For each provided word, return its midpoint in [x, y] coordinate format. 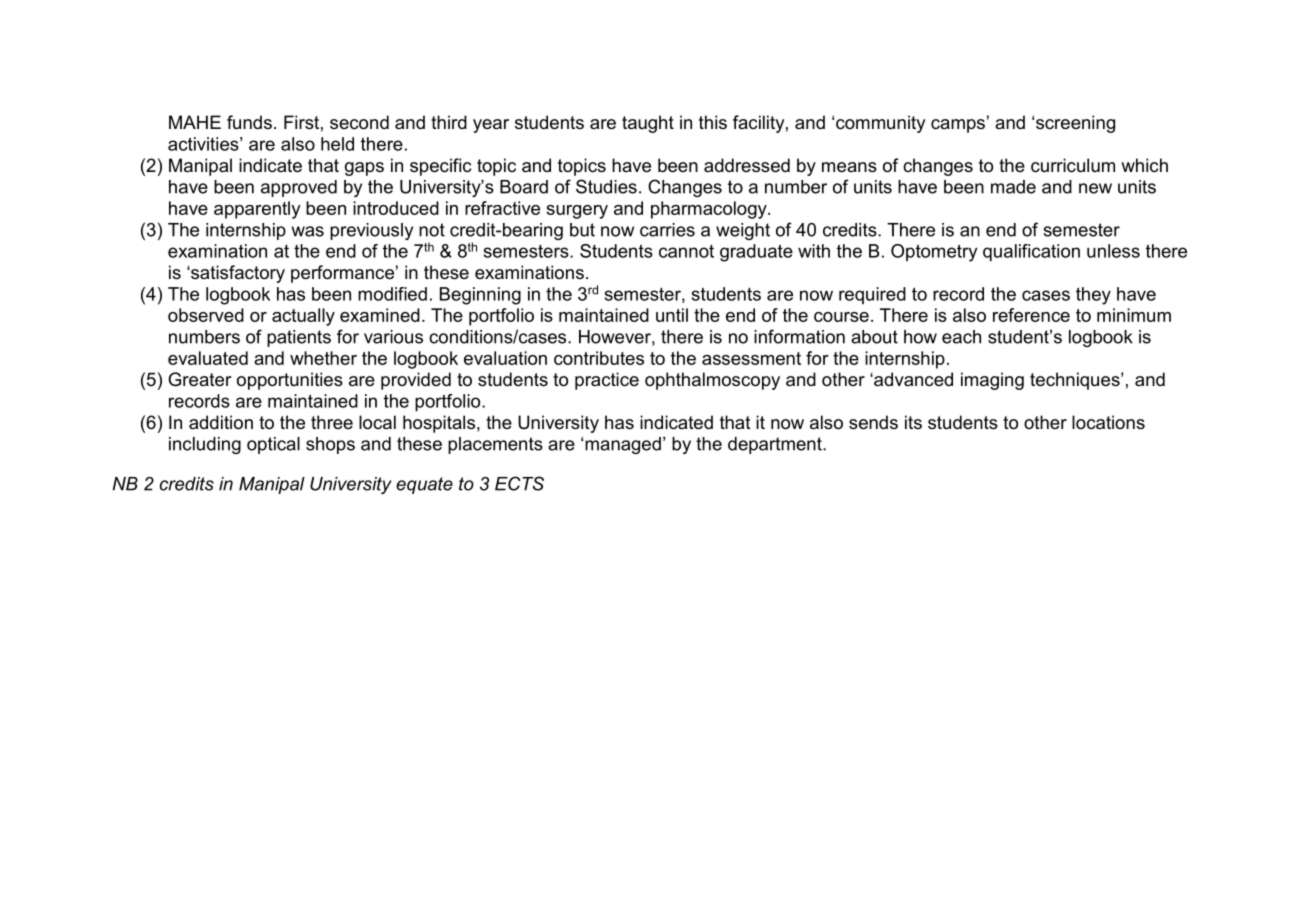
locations [1108, 422]
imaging [992, 381]
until [672, 315]
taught [648, 124]
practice [607, 381]
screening [1075, 124]
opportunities [290, 381]
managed [623, 445]
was [308, 231]
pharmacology [710, 210]
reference [1031, 315]
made [1013, 187]
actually [303, 317]
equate [424, 485]
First [301, 122]
